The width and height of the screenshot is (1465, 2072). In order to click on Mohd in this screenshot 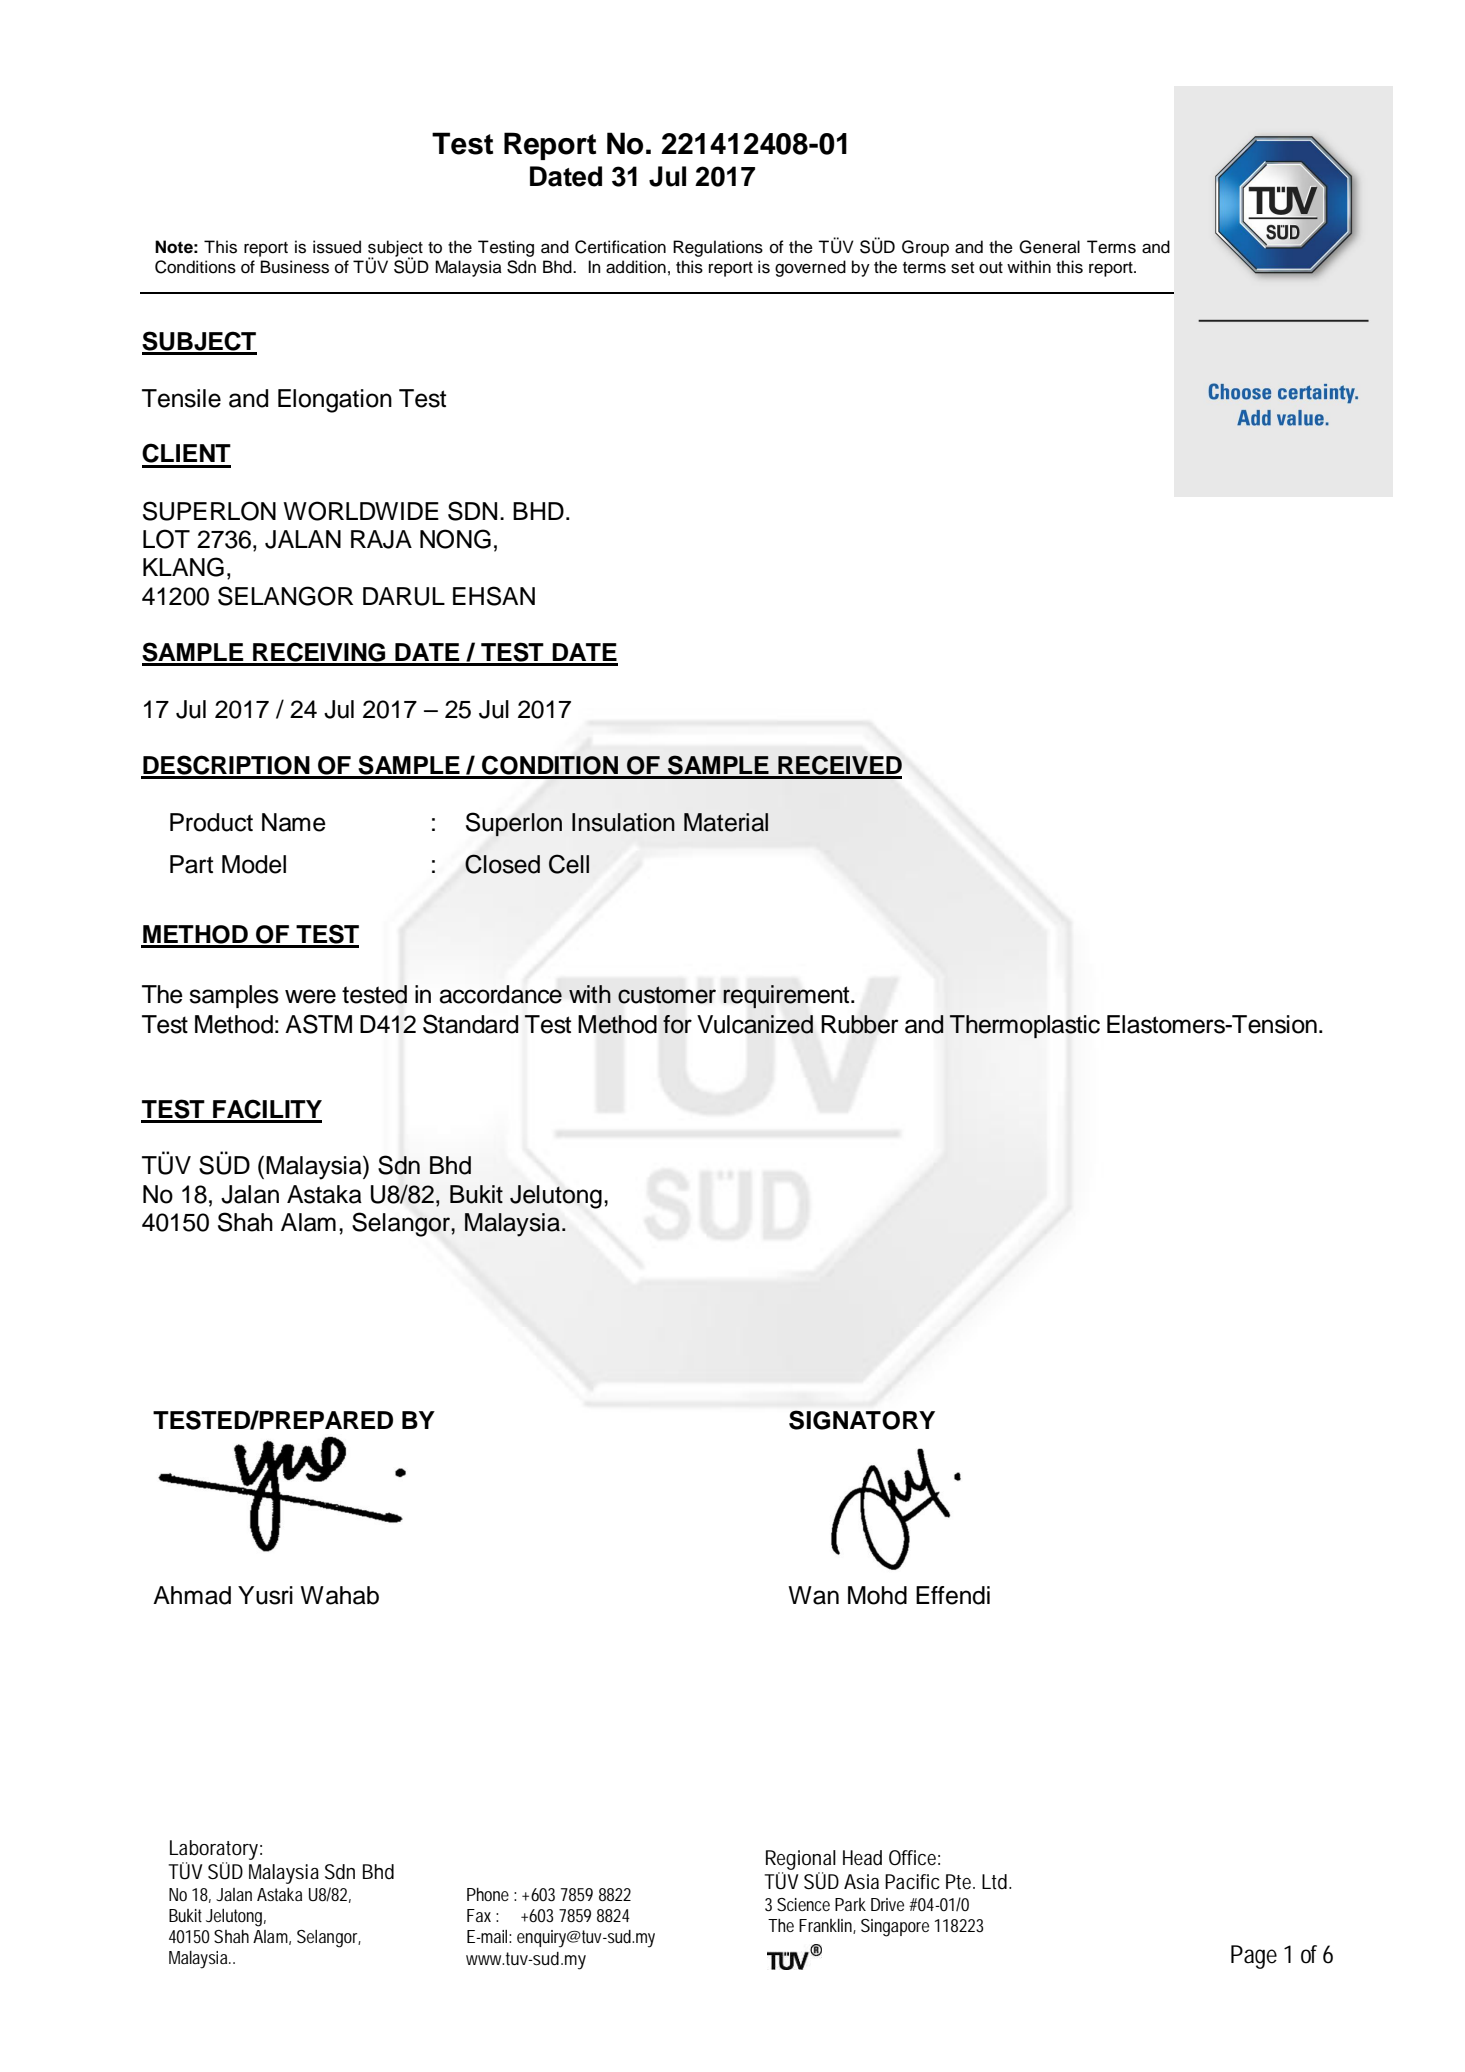, I will do `click(877, 1595)`.
